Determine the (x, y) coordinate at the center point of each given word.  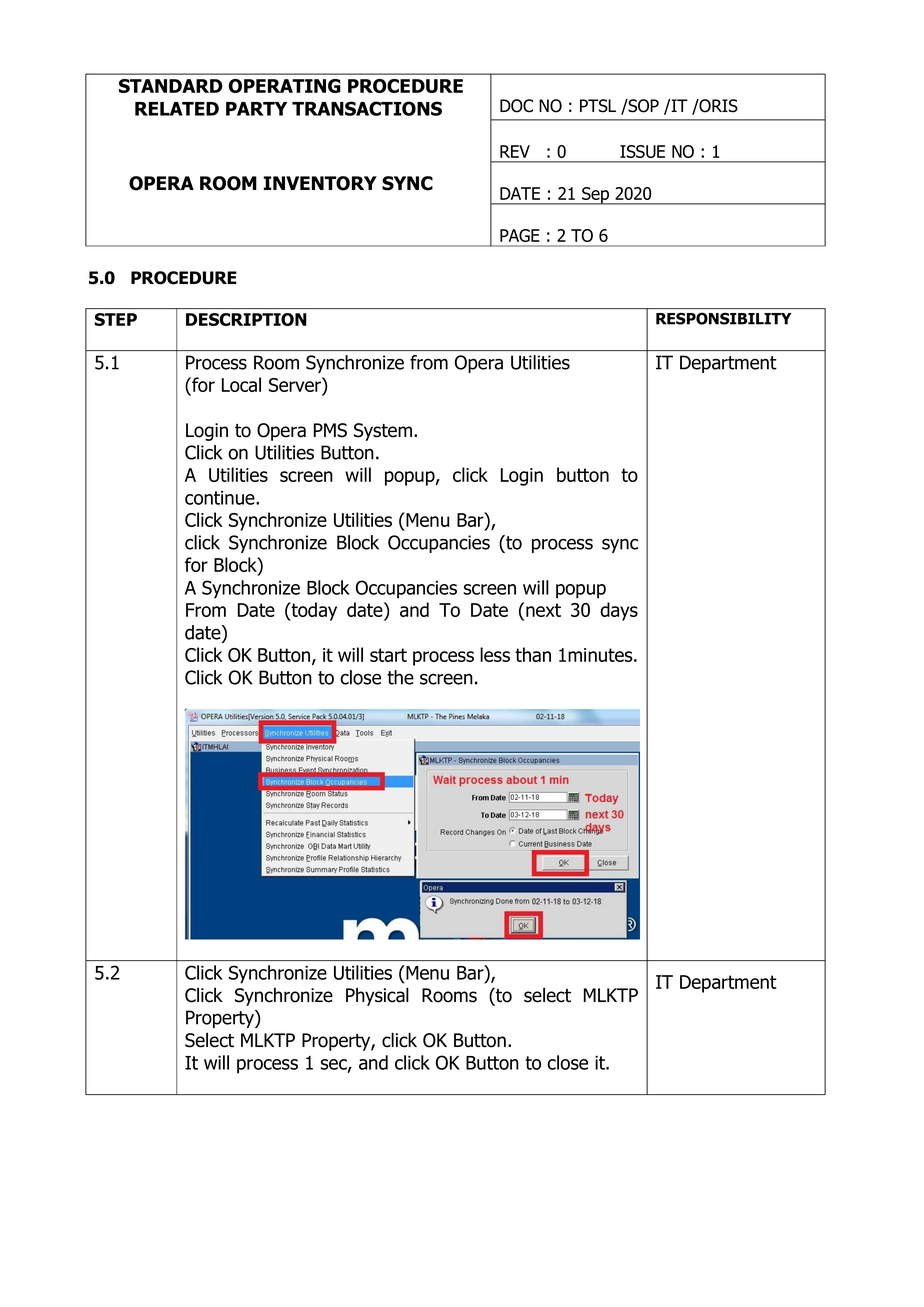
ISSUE (642, 151)
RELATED (177, 109)
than (533, 654)
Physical (377, 996)
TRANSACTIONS (367, 108)
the (400, 677)
